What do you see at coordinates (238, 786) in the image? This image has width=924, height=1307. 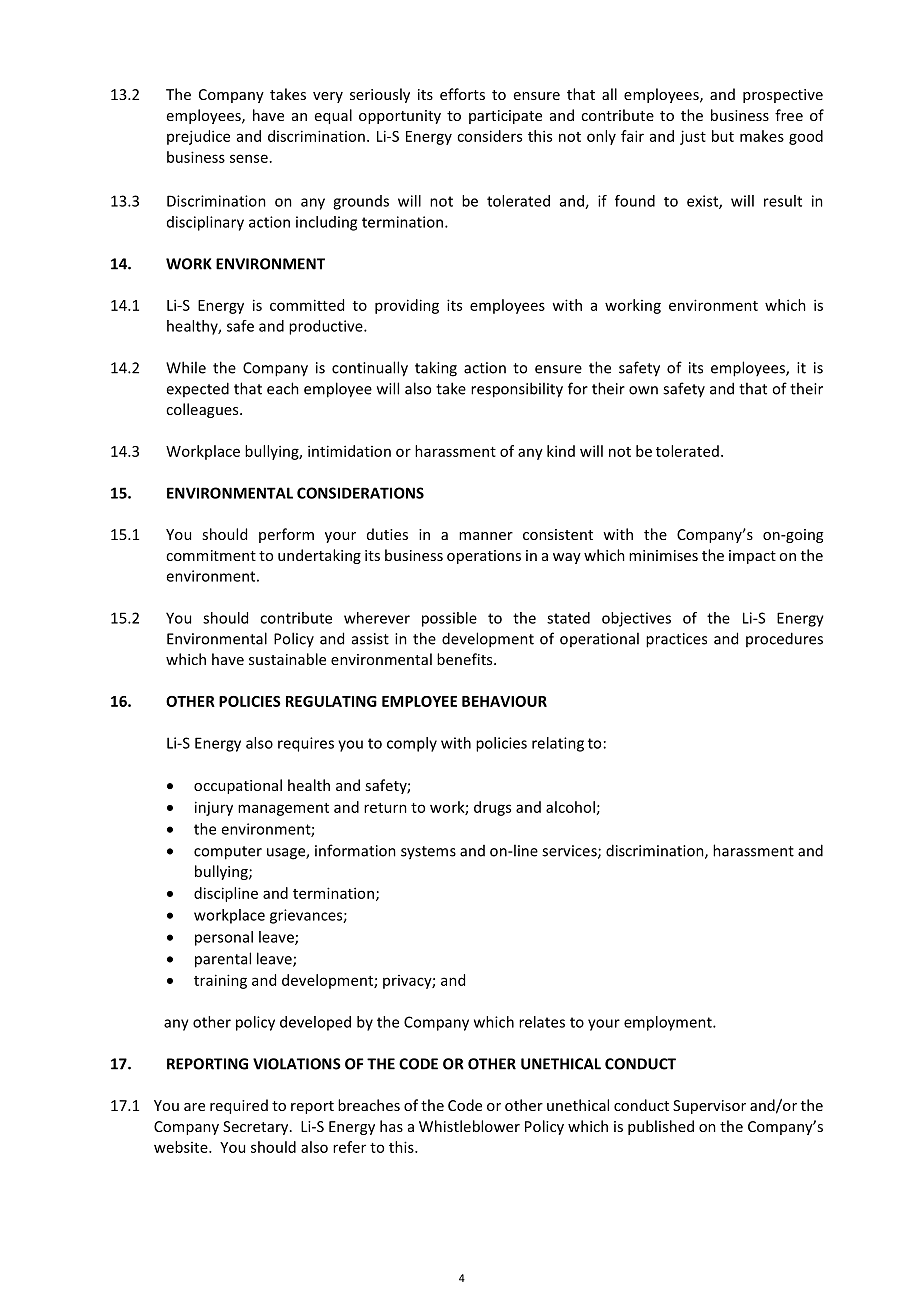 I see `occupational` at bounding box center [238, 786].
